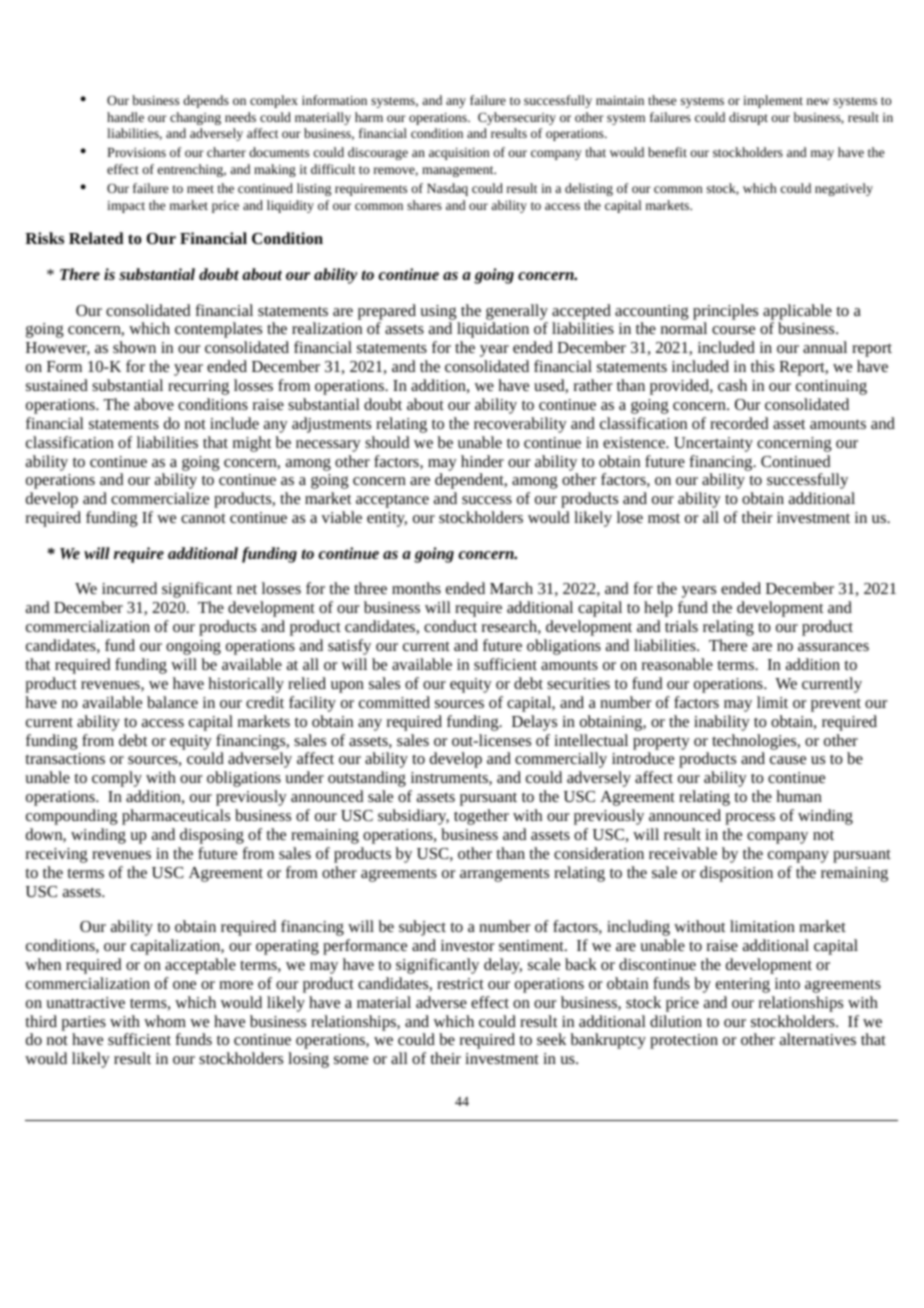 This screenshot has height=1308, width=924. I want to click on principles, so click(725, 312).
